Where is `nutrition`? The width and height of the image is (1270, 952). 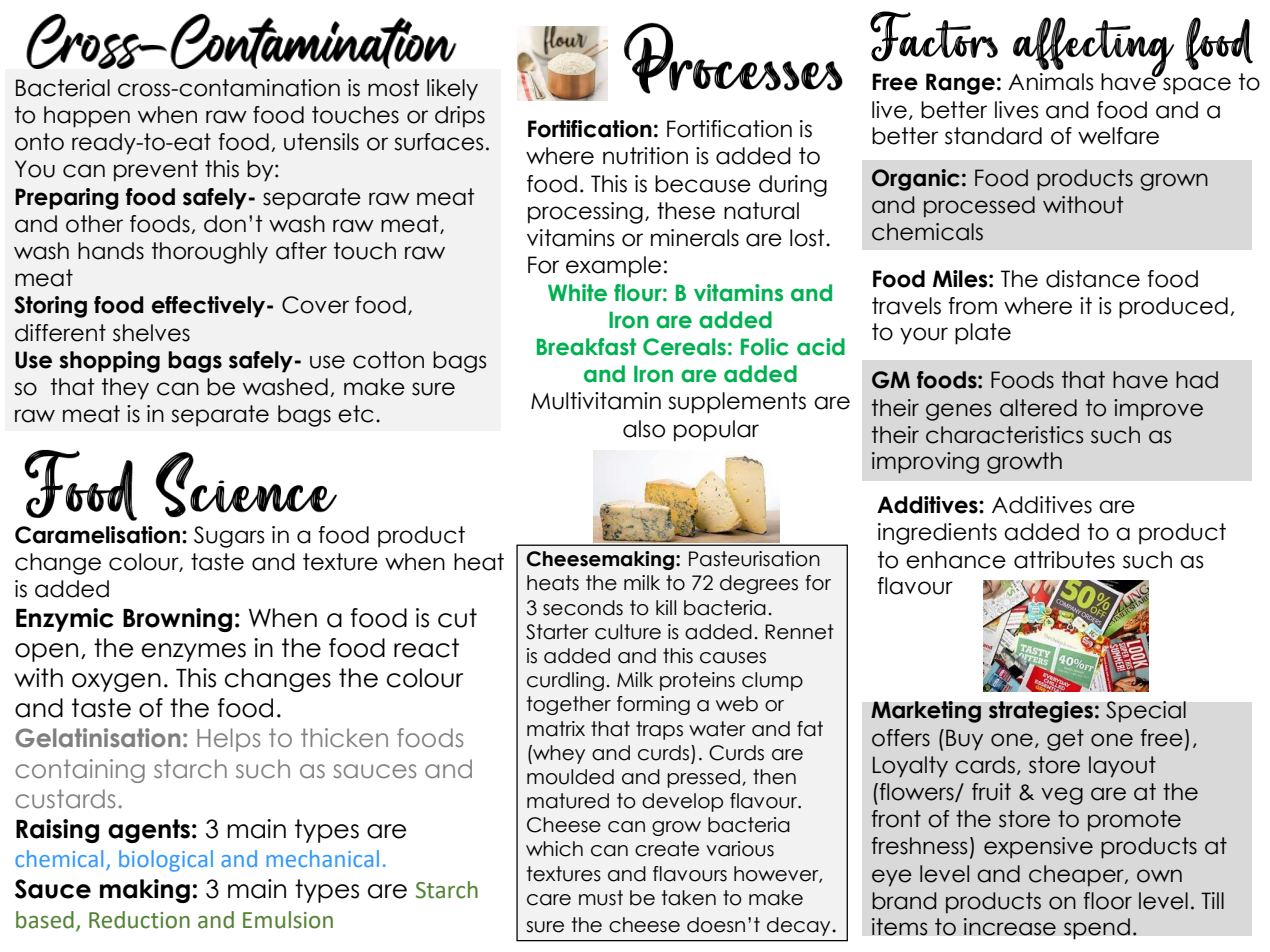 nutrition is located at coordinates (645, 156).
